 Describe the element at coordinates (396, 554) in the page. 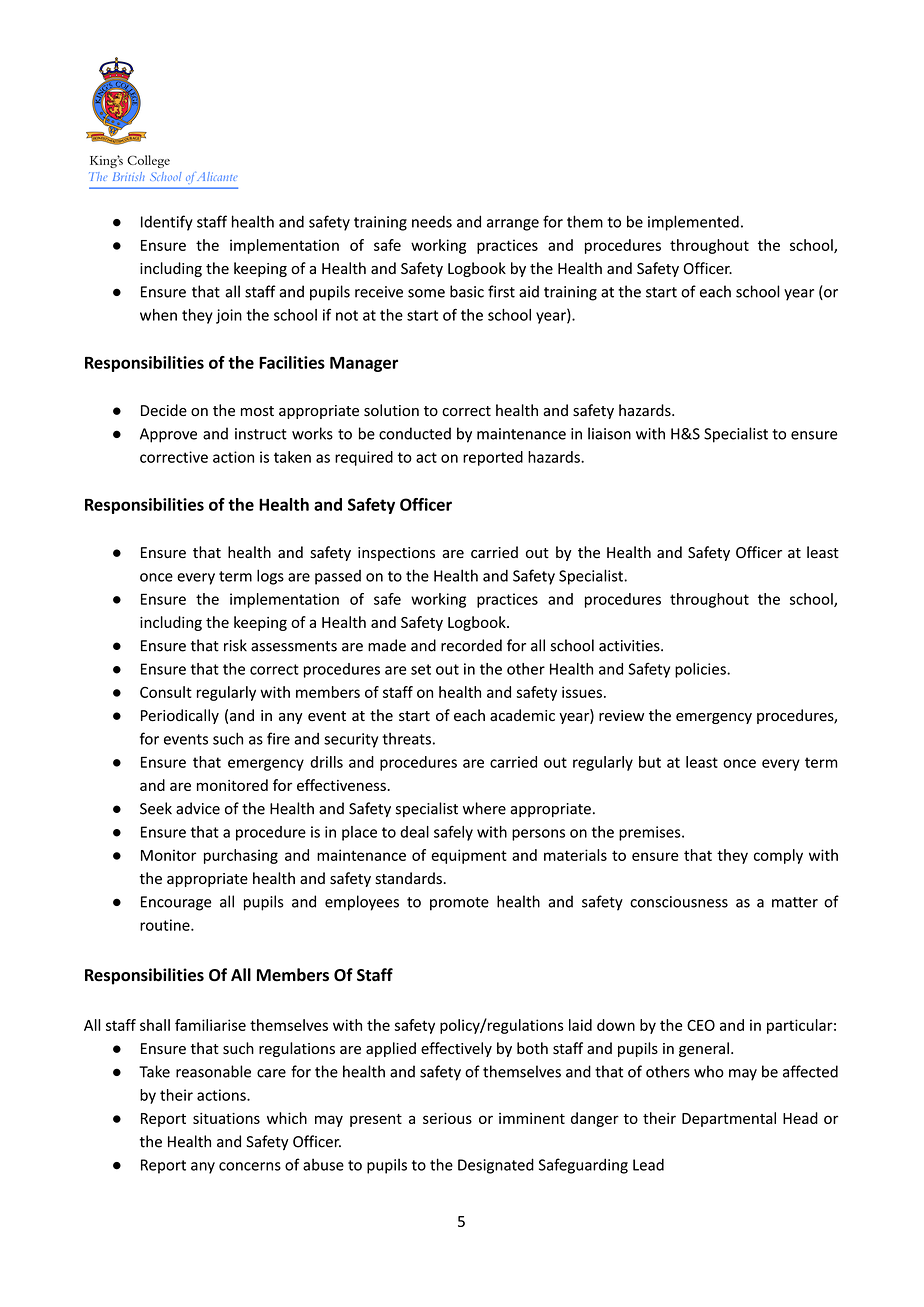

I see `inspections` at that location.
